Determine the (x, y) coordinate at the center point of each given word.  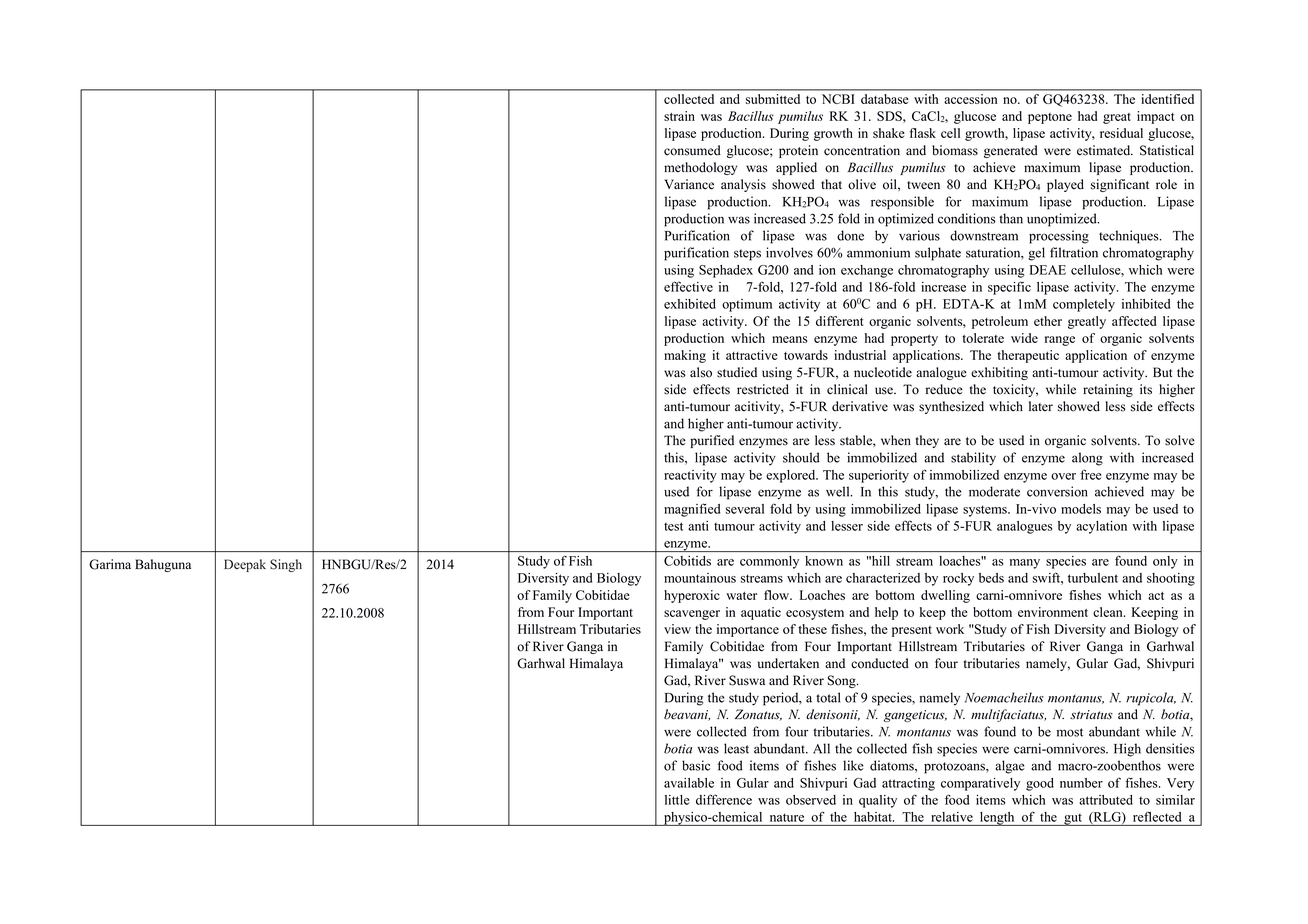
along (1087, 459)
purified (712, 441)
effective (688, 286)
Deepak (245, 565)
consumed (692, 150)
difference (724, 799)
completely (1084, 305)
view (677, 629)
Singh (286, 565)
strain (679, 116)
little (677, 800)
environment (1053, 612)
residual (1121, 133)
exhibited (690, 304)
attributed (1106, 800)
